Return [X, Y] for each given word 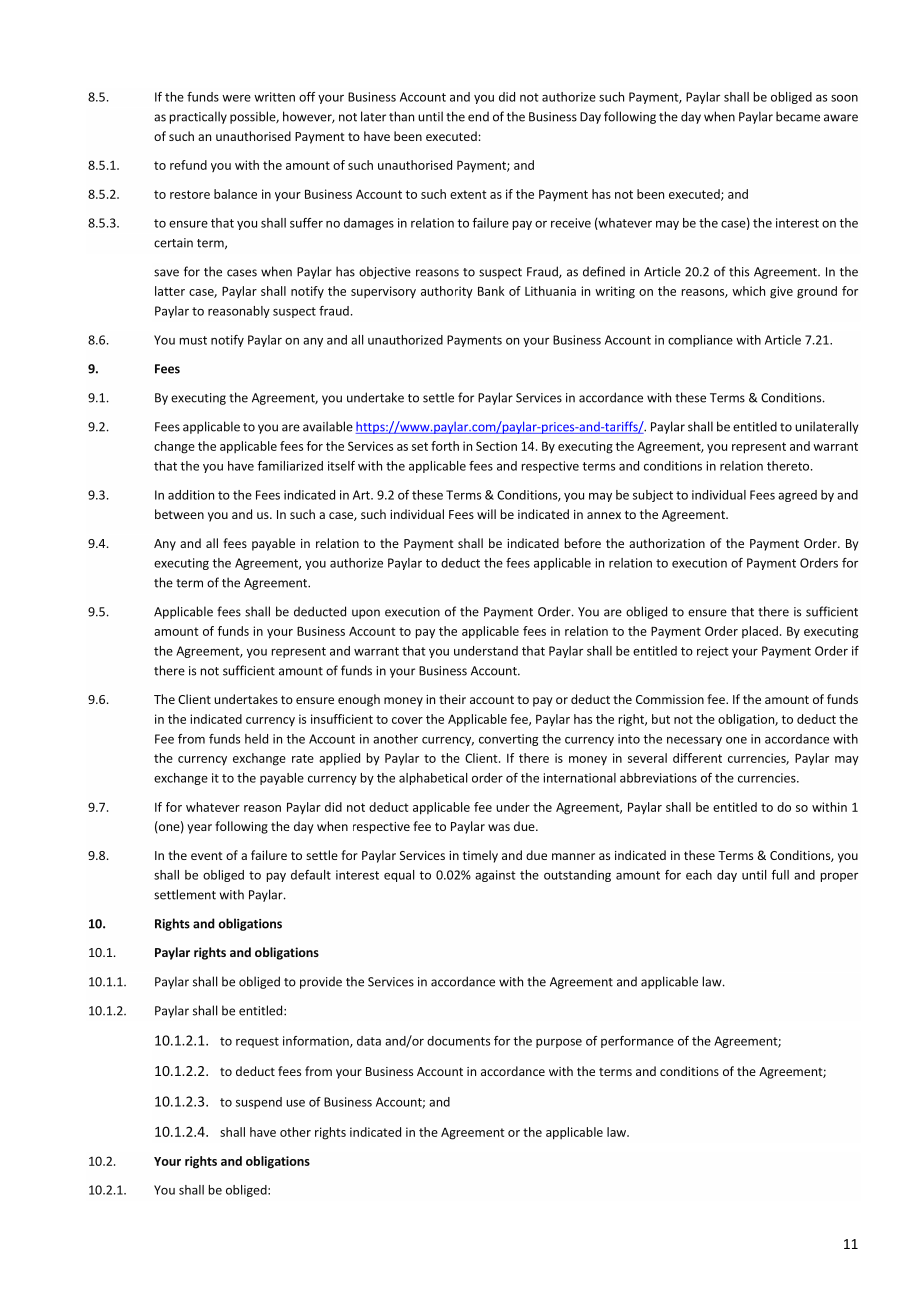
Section [496, 446]
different [697, 758]
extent [468, 194]
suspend [259, 1103]
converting [508, 740]
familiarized [290, 466]
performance [637, 1042]
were [236, 98]
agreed [797, 496]
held [256, 739]
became [798, 116]
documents [458, 1041]
